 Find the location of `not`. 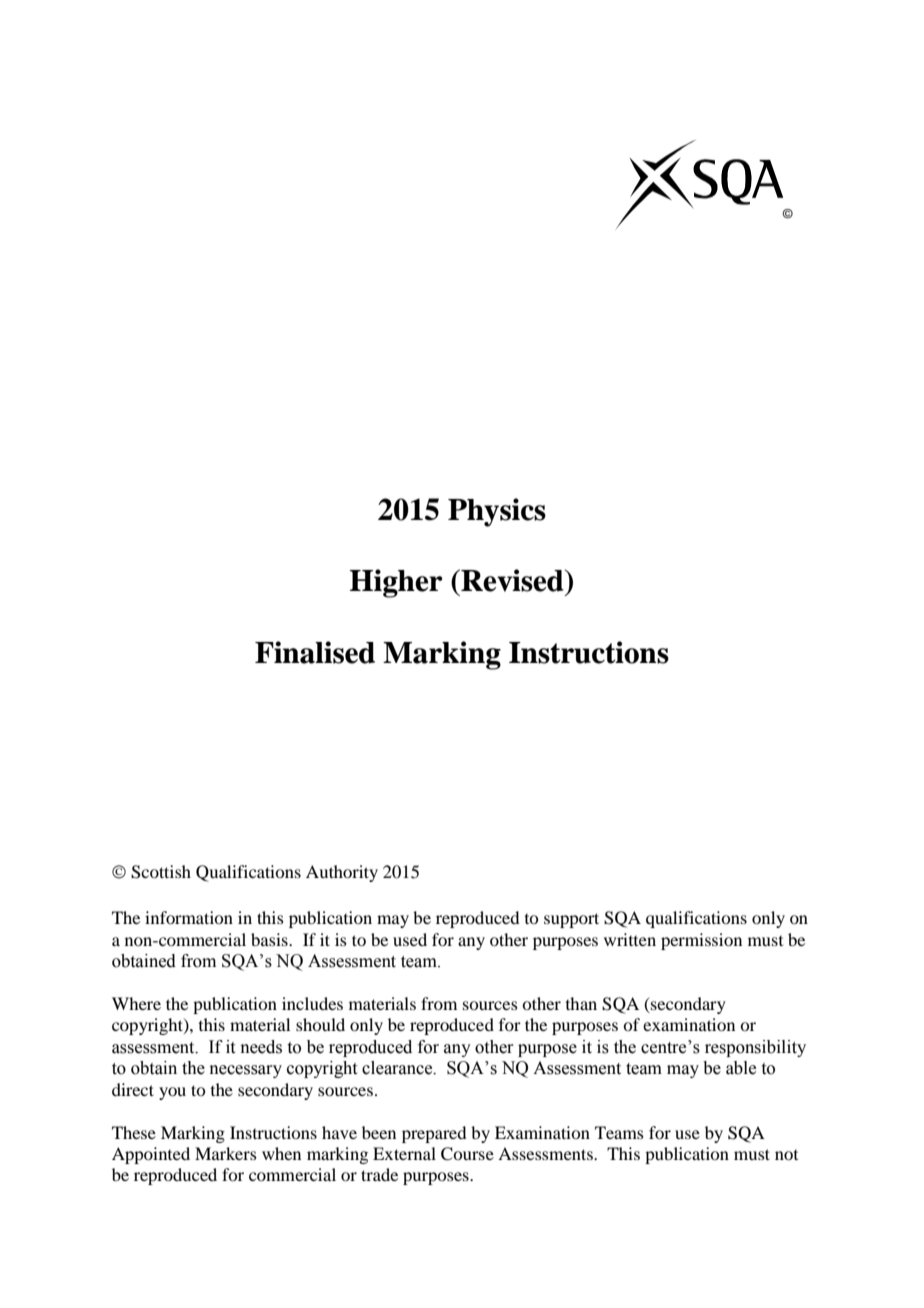

not is located at coordinates (786, 1155).
